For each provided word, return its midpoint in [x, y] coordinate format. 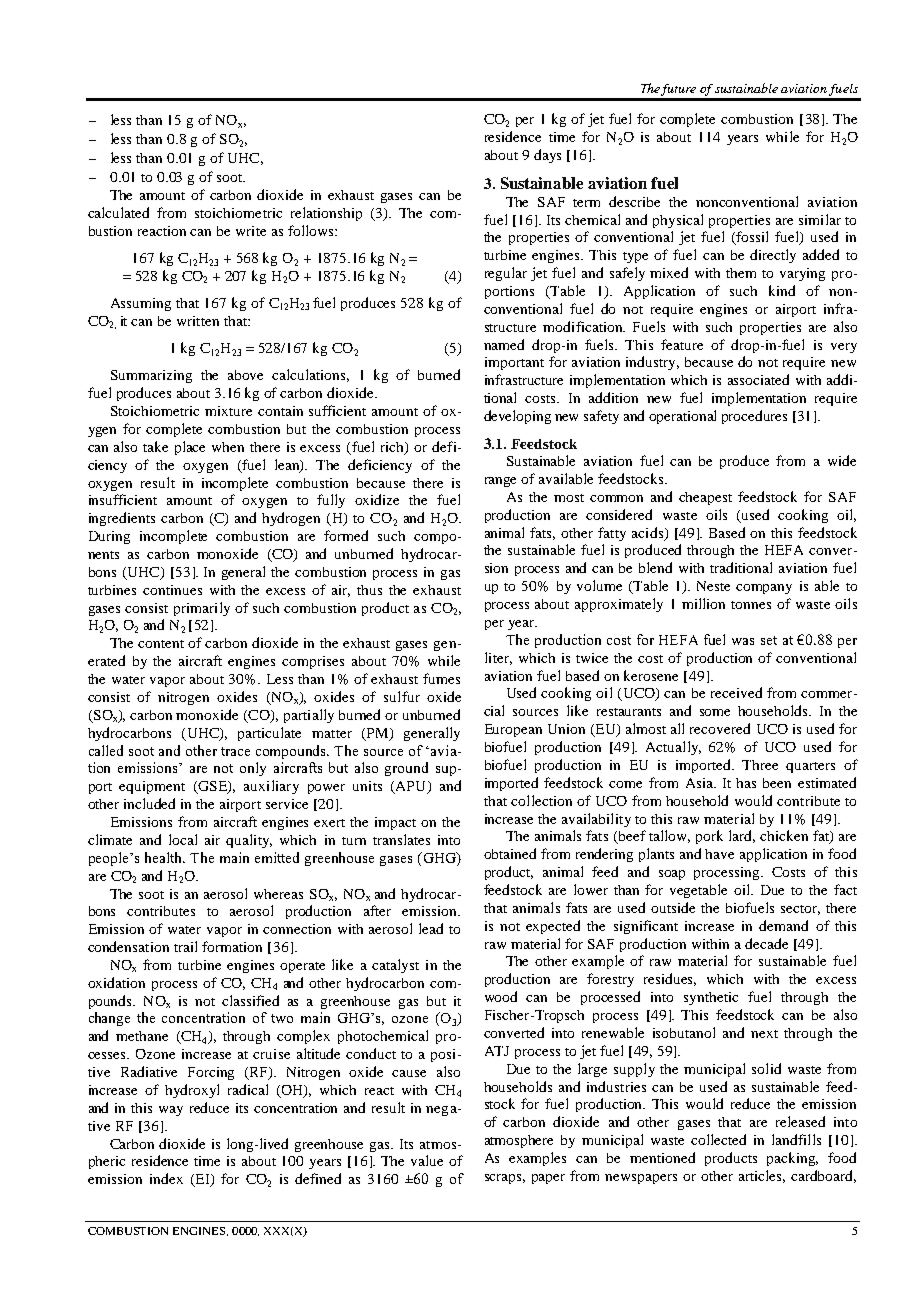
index [166, 1178]
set [769, 640]
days [547, 156]
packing [792, 1159]
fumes [441, 678]
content [161, 644]
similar [820, 219]
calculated [118, 212]
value [427, 1160]
